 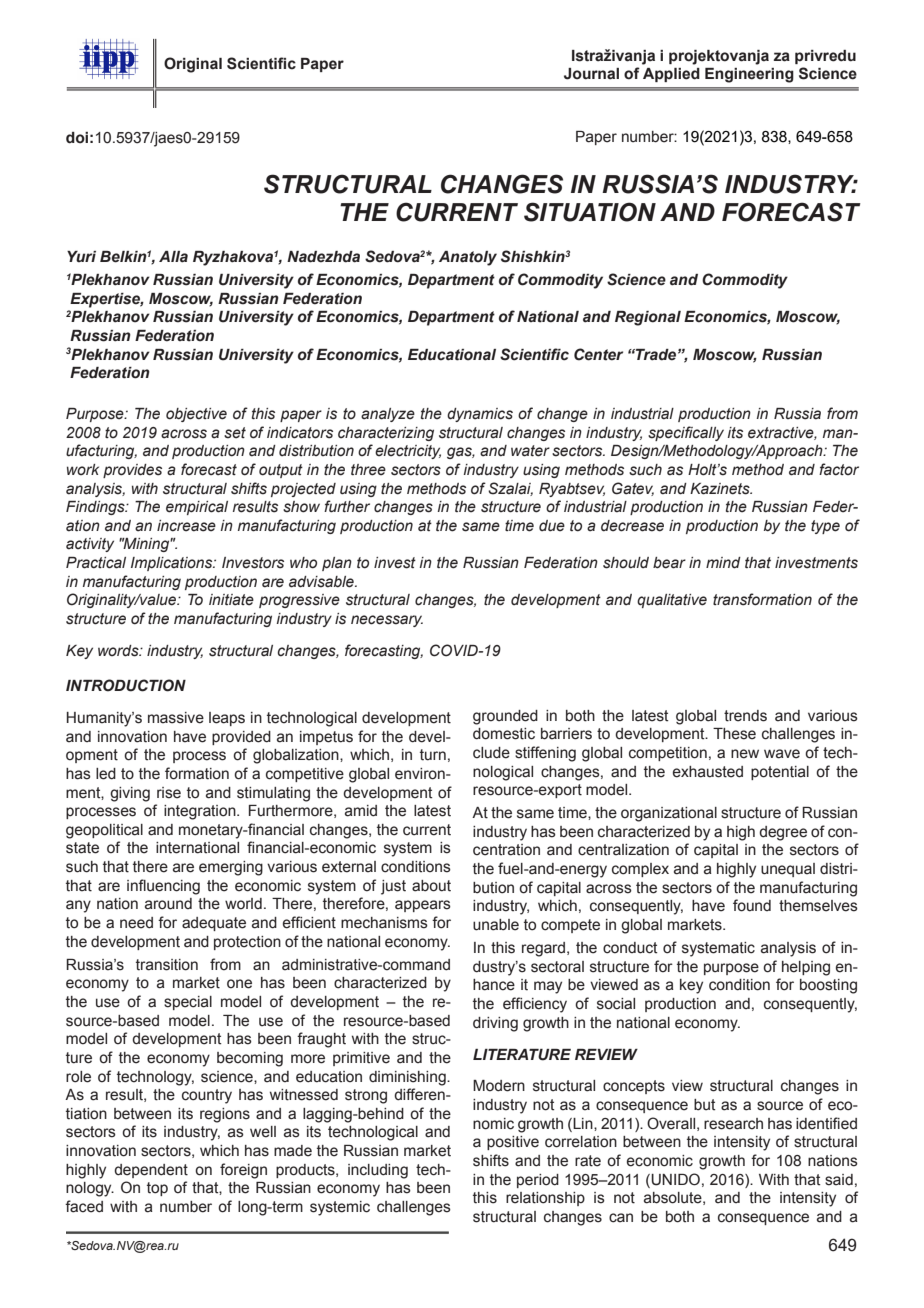 I want to click on turn, so click(x=433, y=755).
